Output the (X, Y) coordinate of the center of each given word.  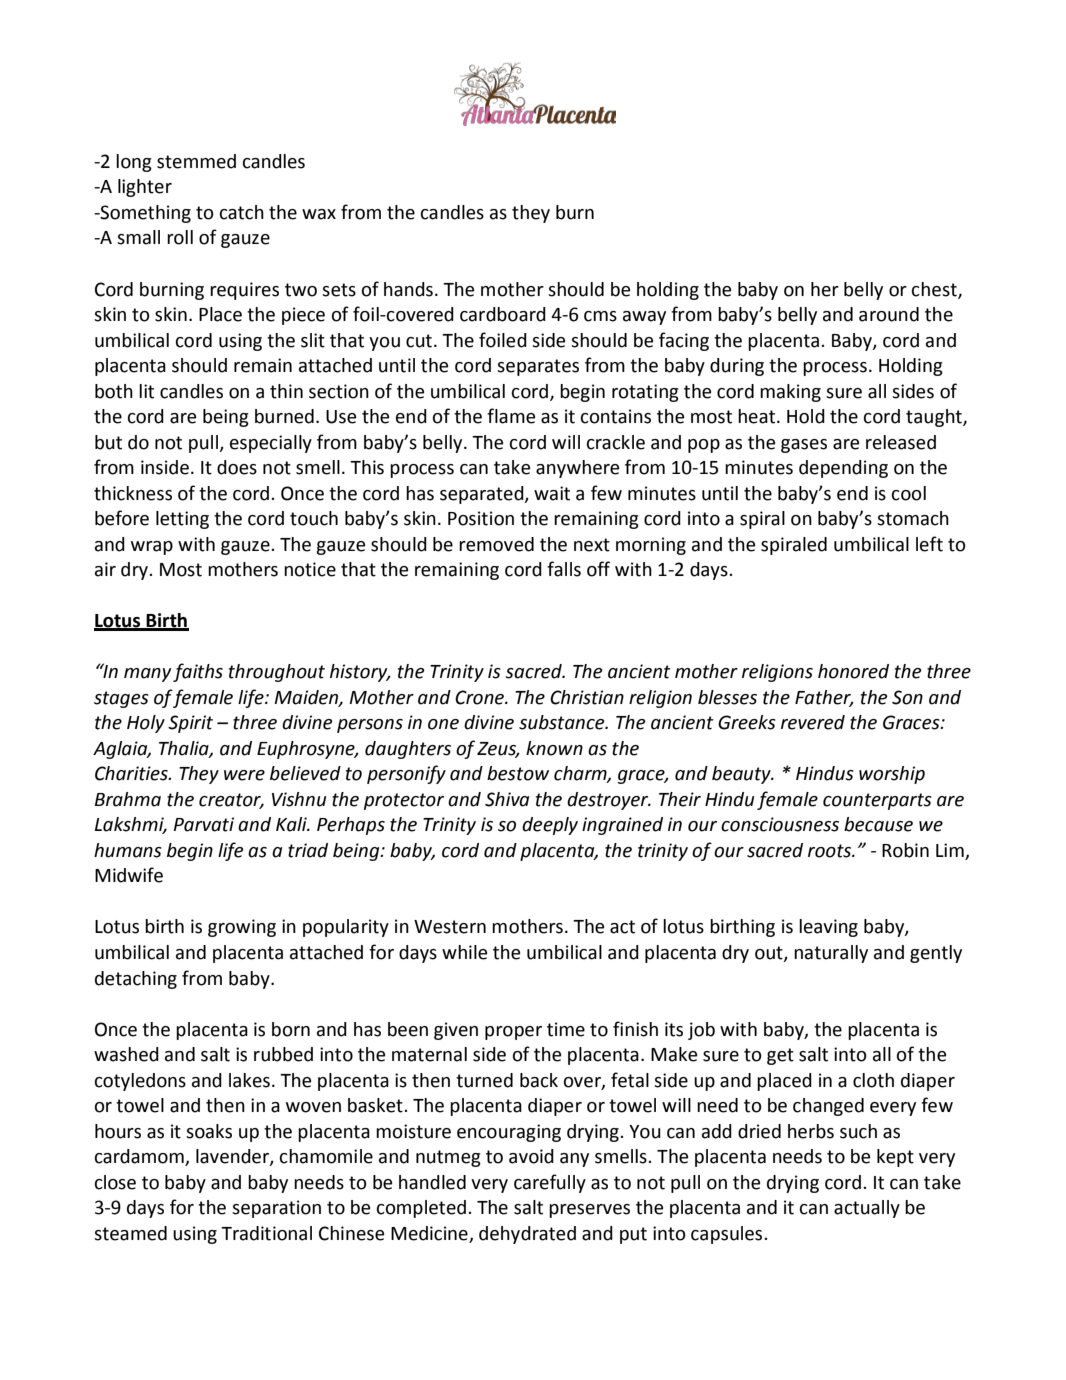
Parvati (204, 824)
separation (276, 1209)
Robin (905, 850)
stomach (913, 518)
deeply (550, 826)
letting (182, 520)
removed (496, 544)
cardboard (503, 314)
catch (242, 212)
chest (935, 290)
